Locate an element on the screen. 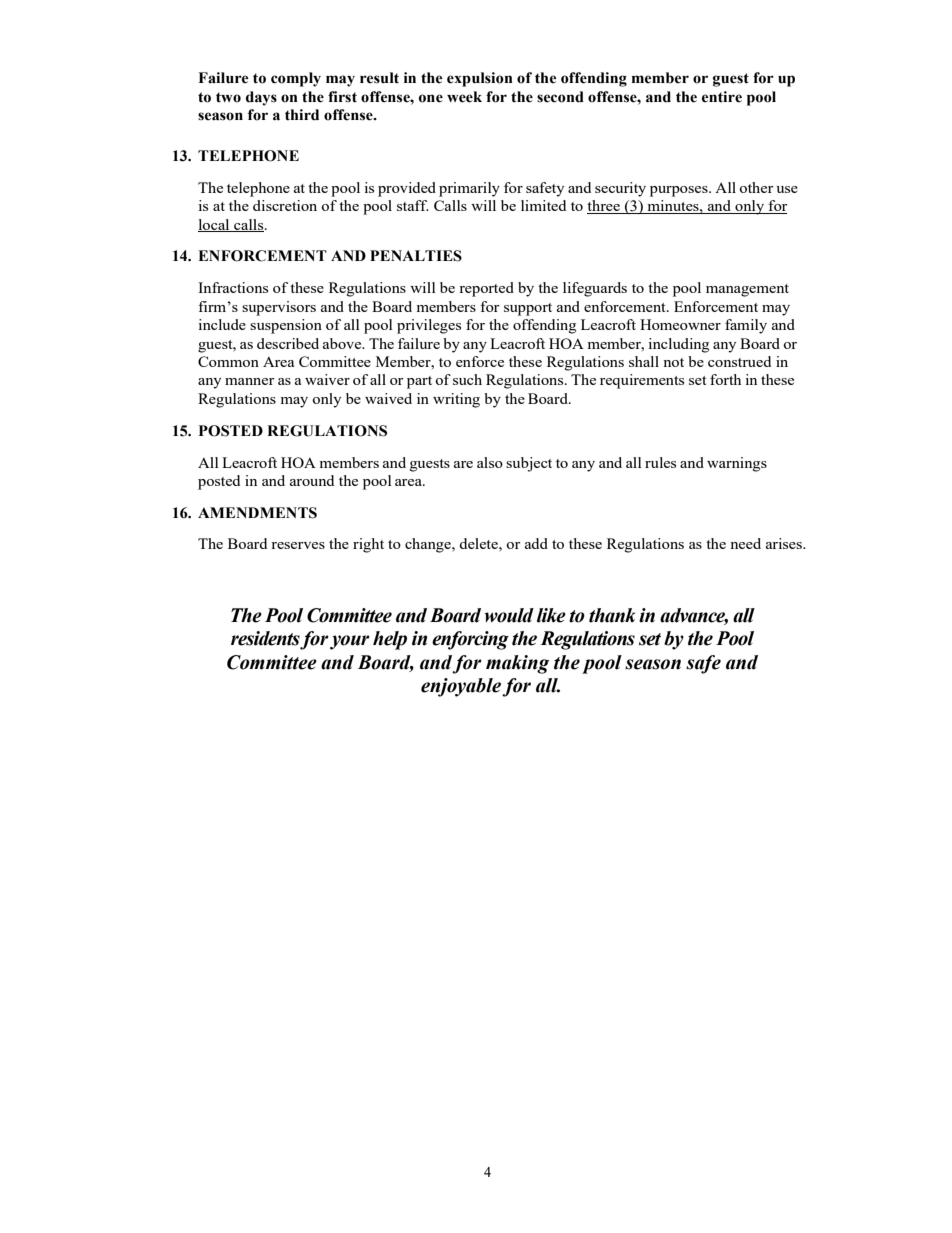  forth is located at coordinates (725, 379).
